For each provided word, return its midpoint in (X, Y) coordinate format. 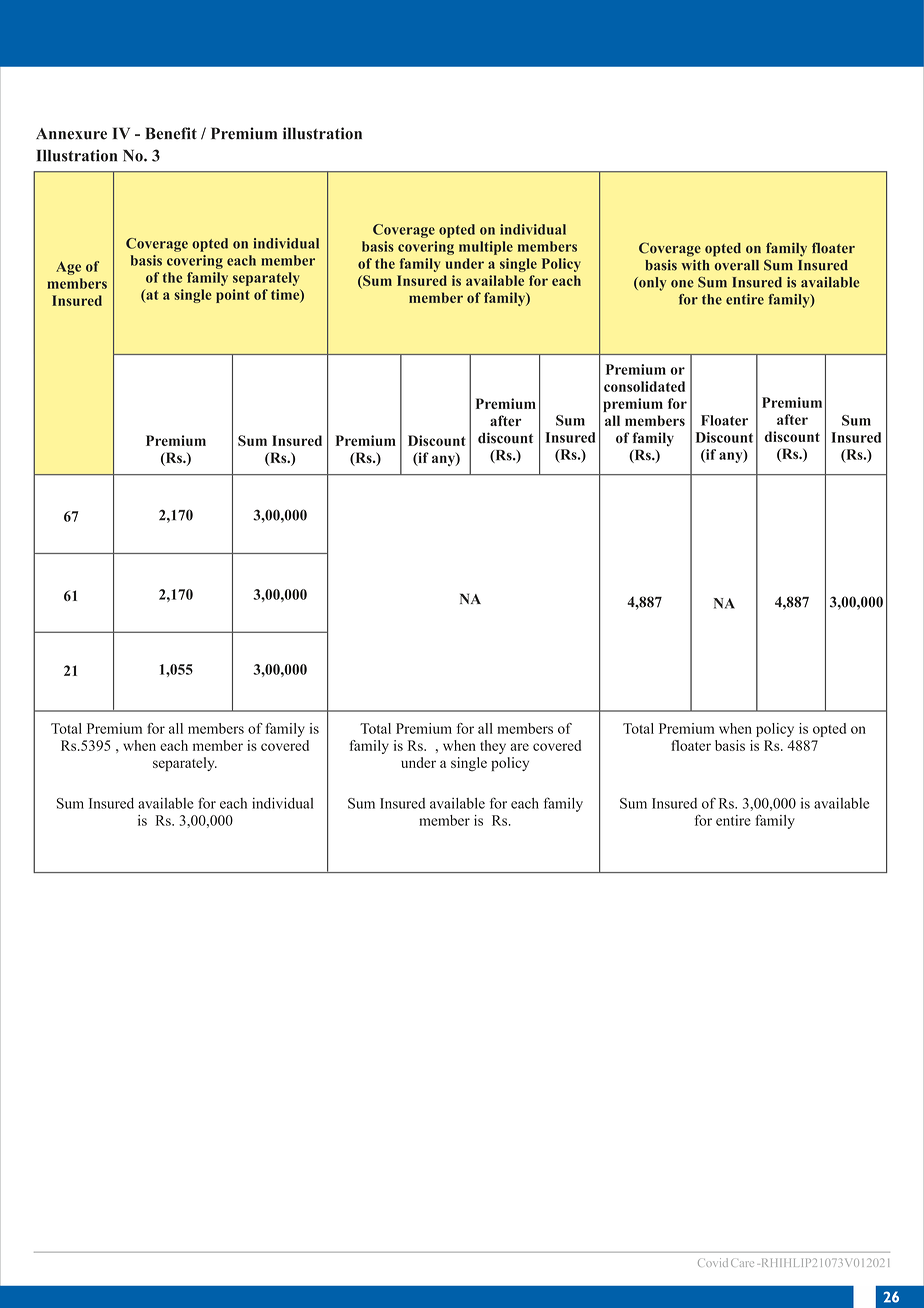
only (651, 284)
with (695, 265)
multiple (486, 248)
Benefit (171, 133)
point (233, 296)
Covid (713, 1262)
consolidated (644, 386)
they (493, 747)
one (682, 284)
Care (742, 1263)
